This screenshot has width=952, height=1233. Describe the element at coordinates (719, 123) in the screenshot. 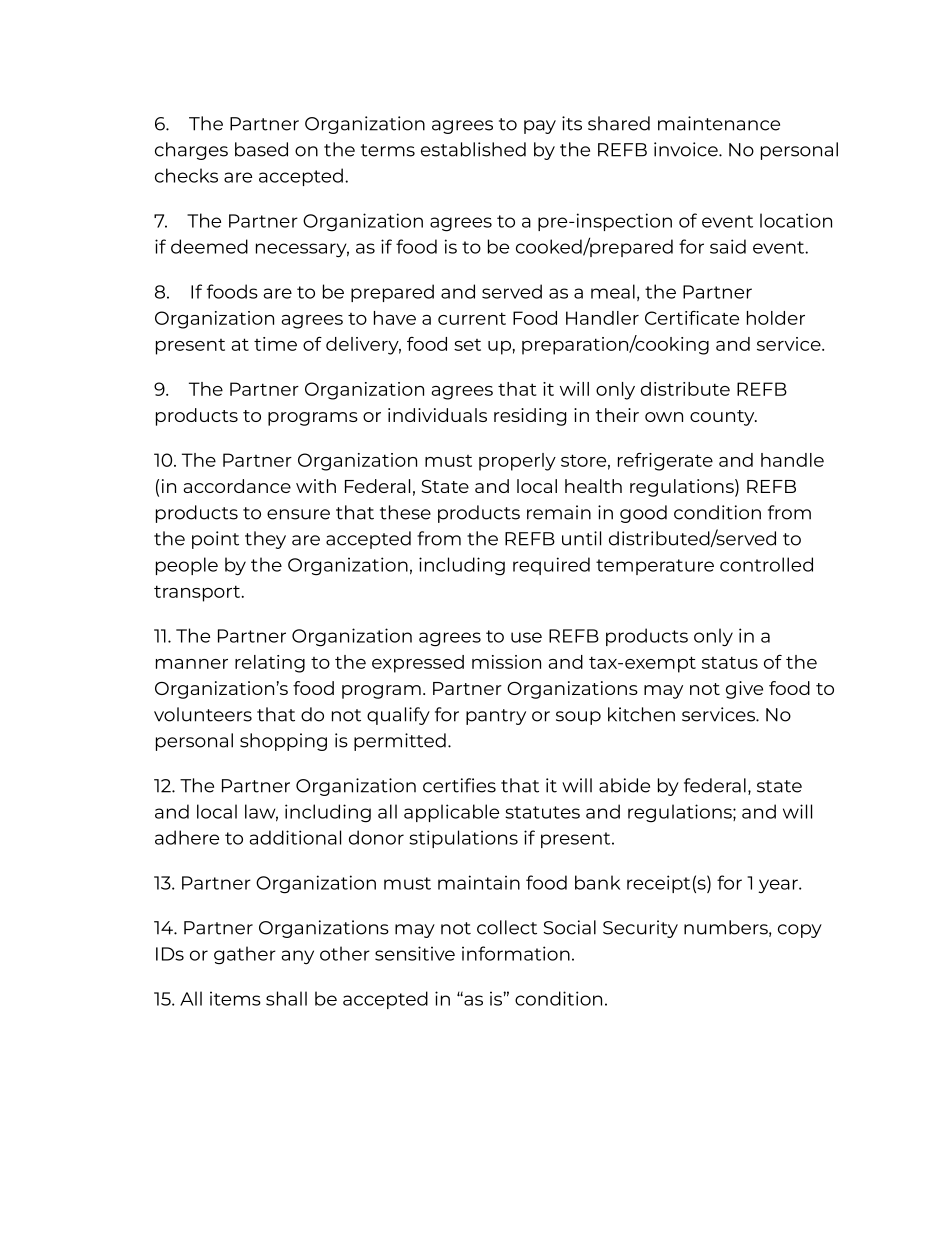

I see `maintenance` at that location.
